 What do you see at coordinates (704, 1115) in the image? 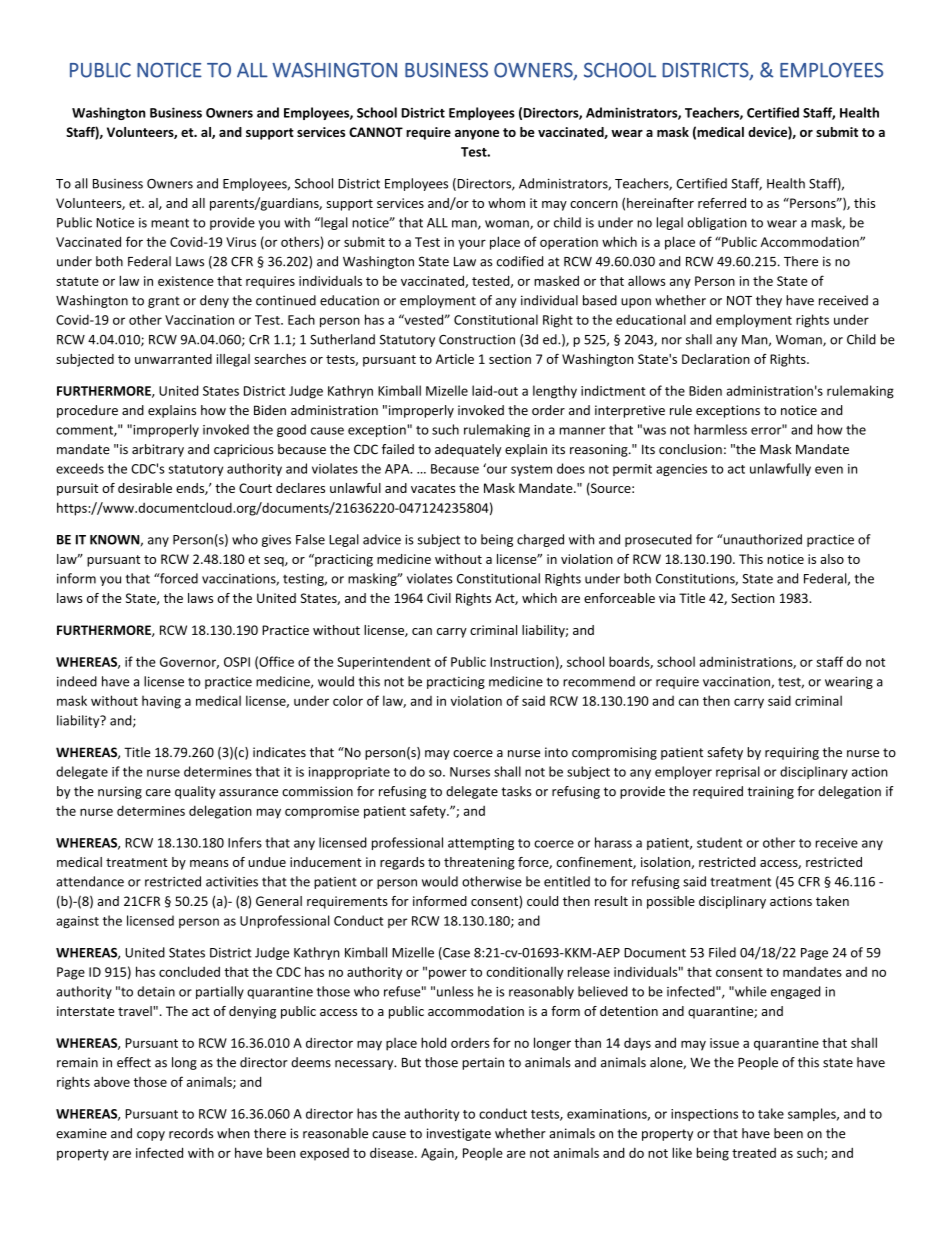
I see `inspections` at bounding box center [704, 1115].
